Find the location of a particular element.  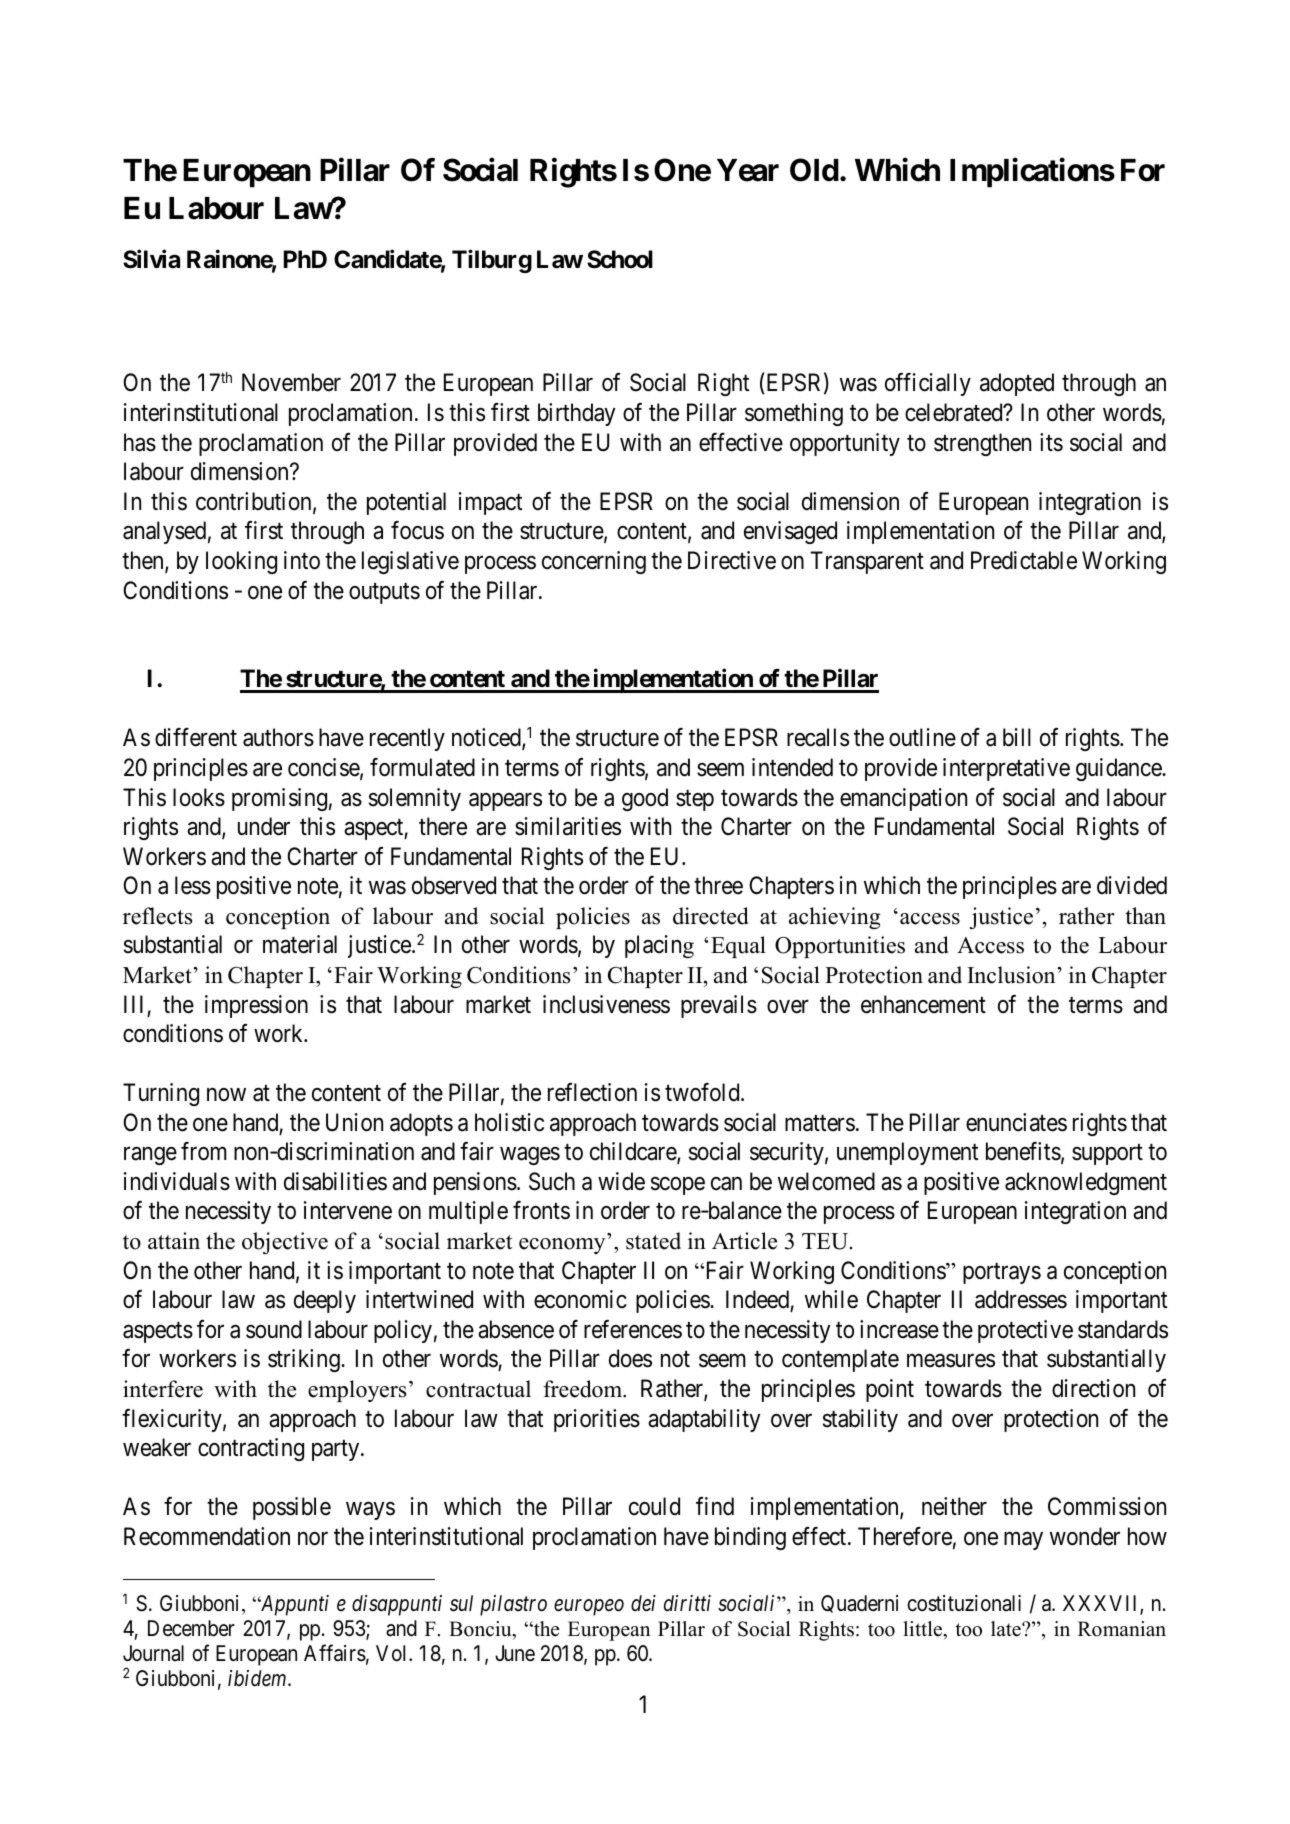

from is located at coordinates (204, 1151).
